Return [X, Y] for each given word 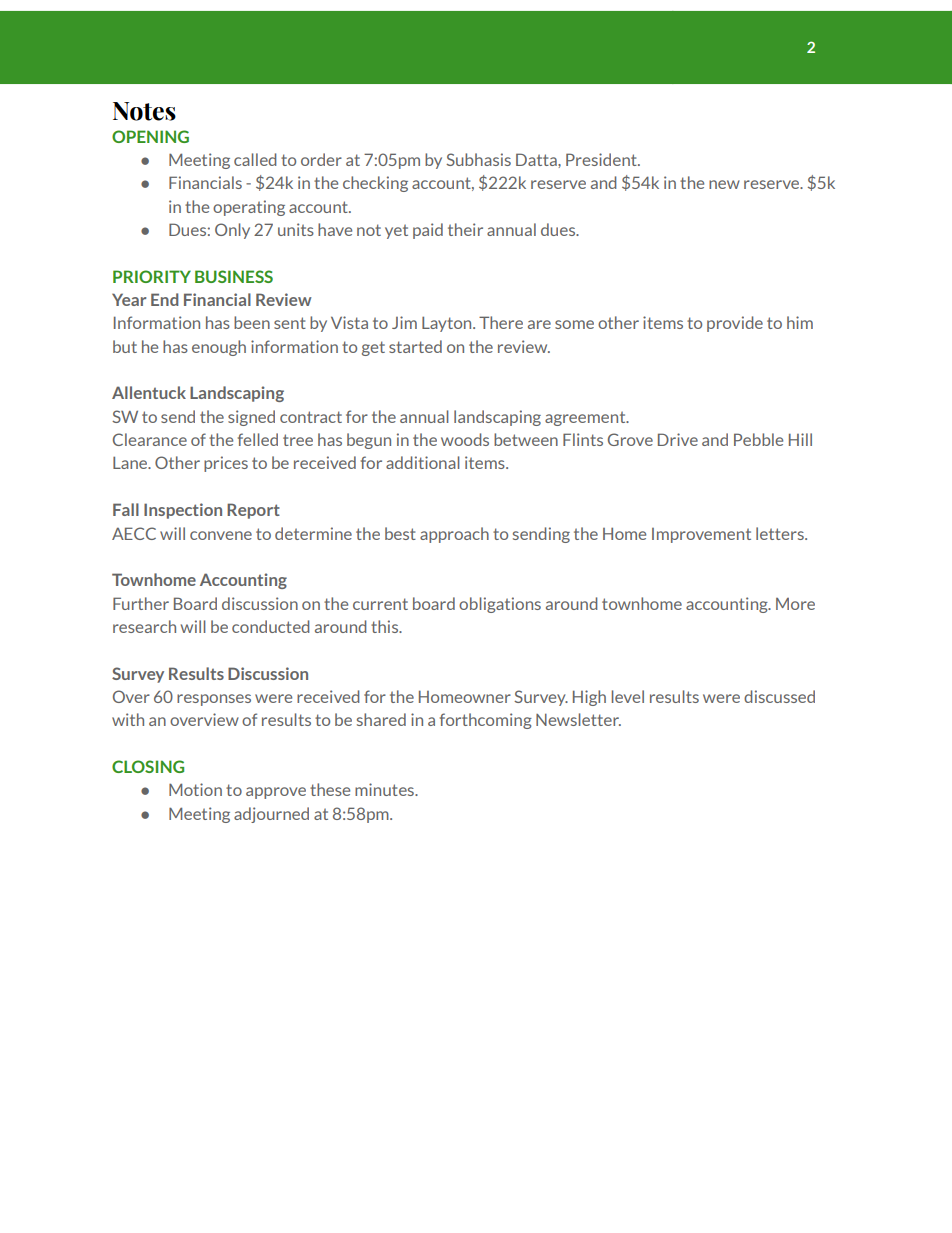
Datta [537, 159]
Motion [195, 789]
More [795, 604]
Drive [678, 439]
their [465, 229]
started [415, 346]
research [144, 626]
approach [454, 535]
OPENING [150, 136]
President [602, 159]
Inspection [183, 511]
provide [735, 324]
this [386, 626]
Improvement [701, 535]
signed [251, 418]
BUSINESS [234, 276]
